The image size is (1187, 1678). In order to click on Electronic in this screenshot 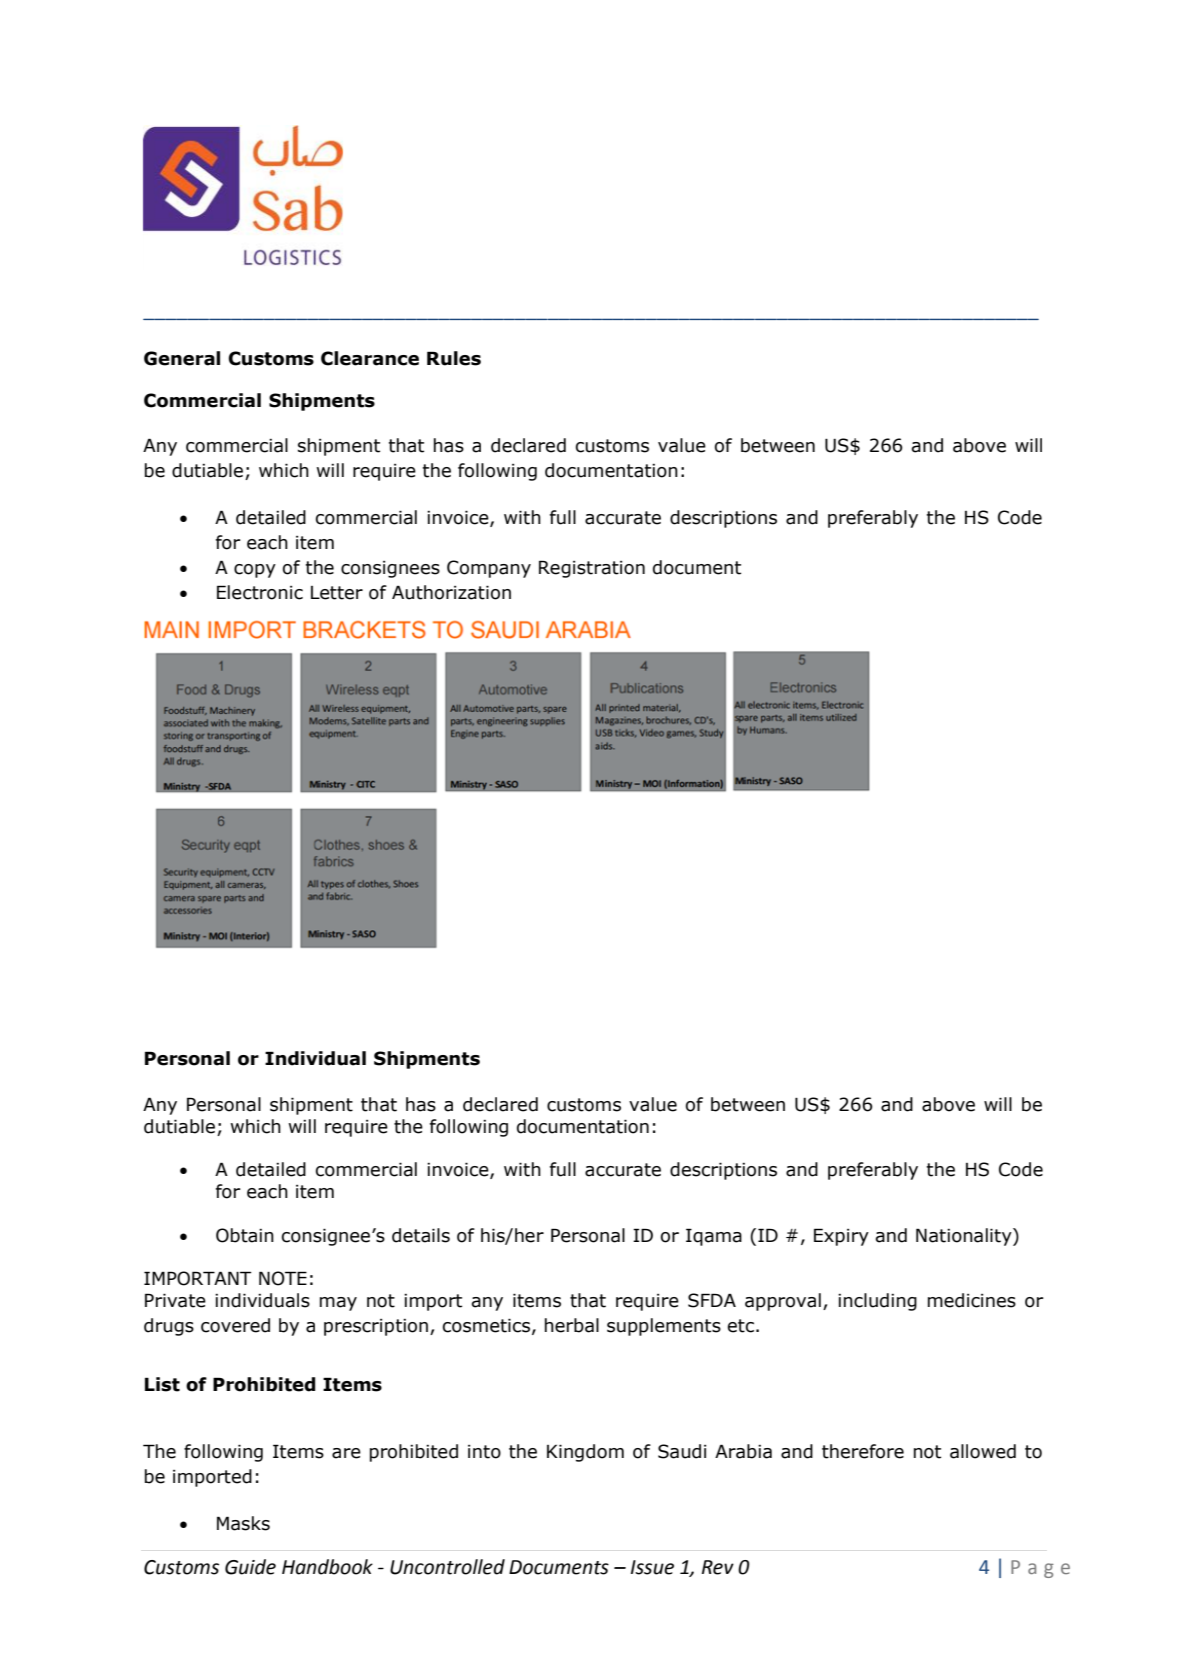, I will do `click(260, 592)`.
